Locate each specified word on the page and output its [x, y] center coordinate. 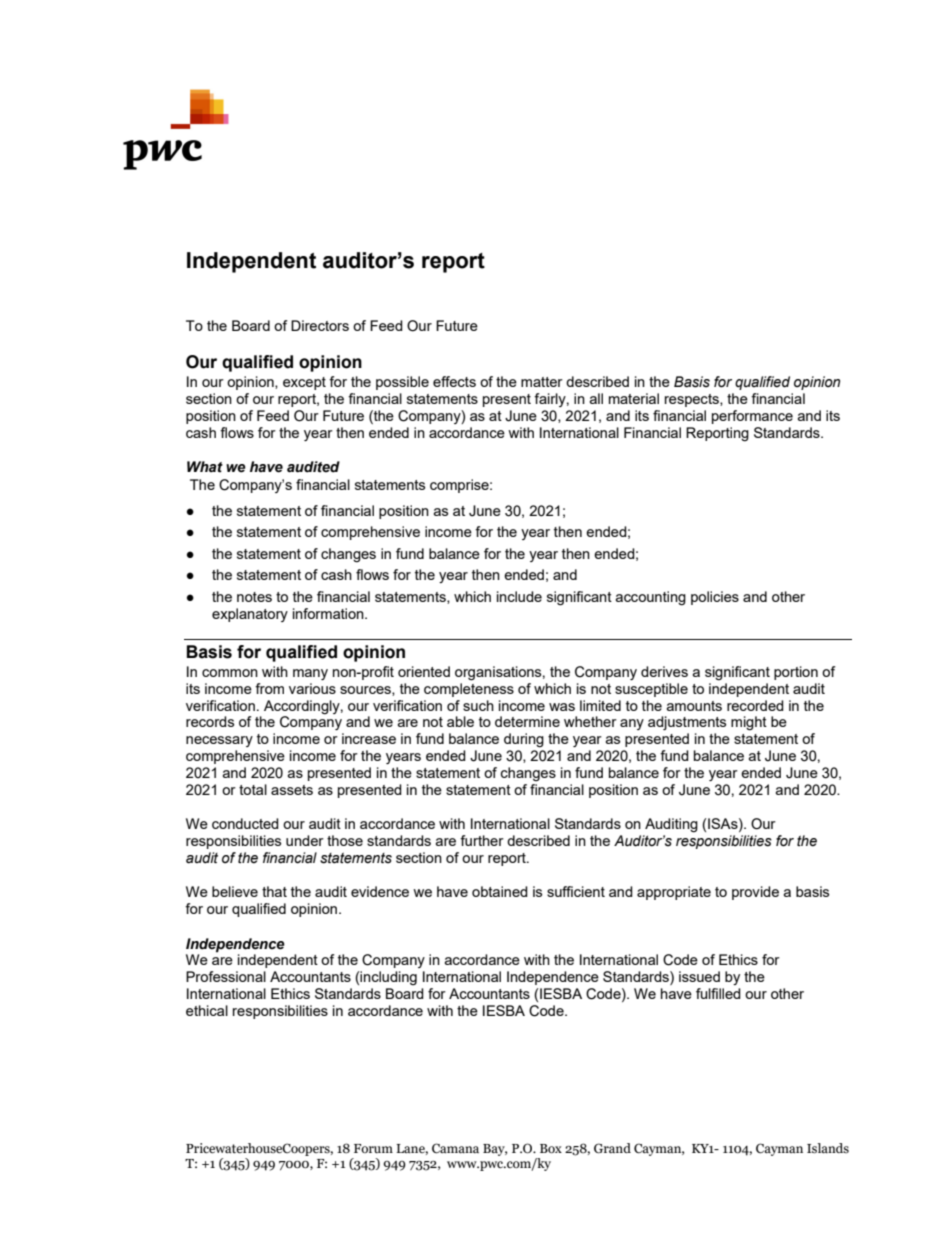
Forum [373, 1148]
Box [551, 1148]
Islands [828, 1148]
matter [542, 382]
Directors [320, 325]
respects [693, 400]
